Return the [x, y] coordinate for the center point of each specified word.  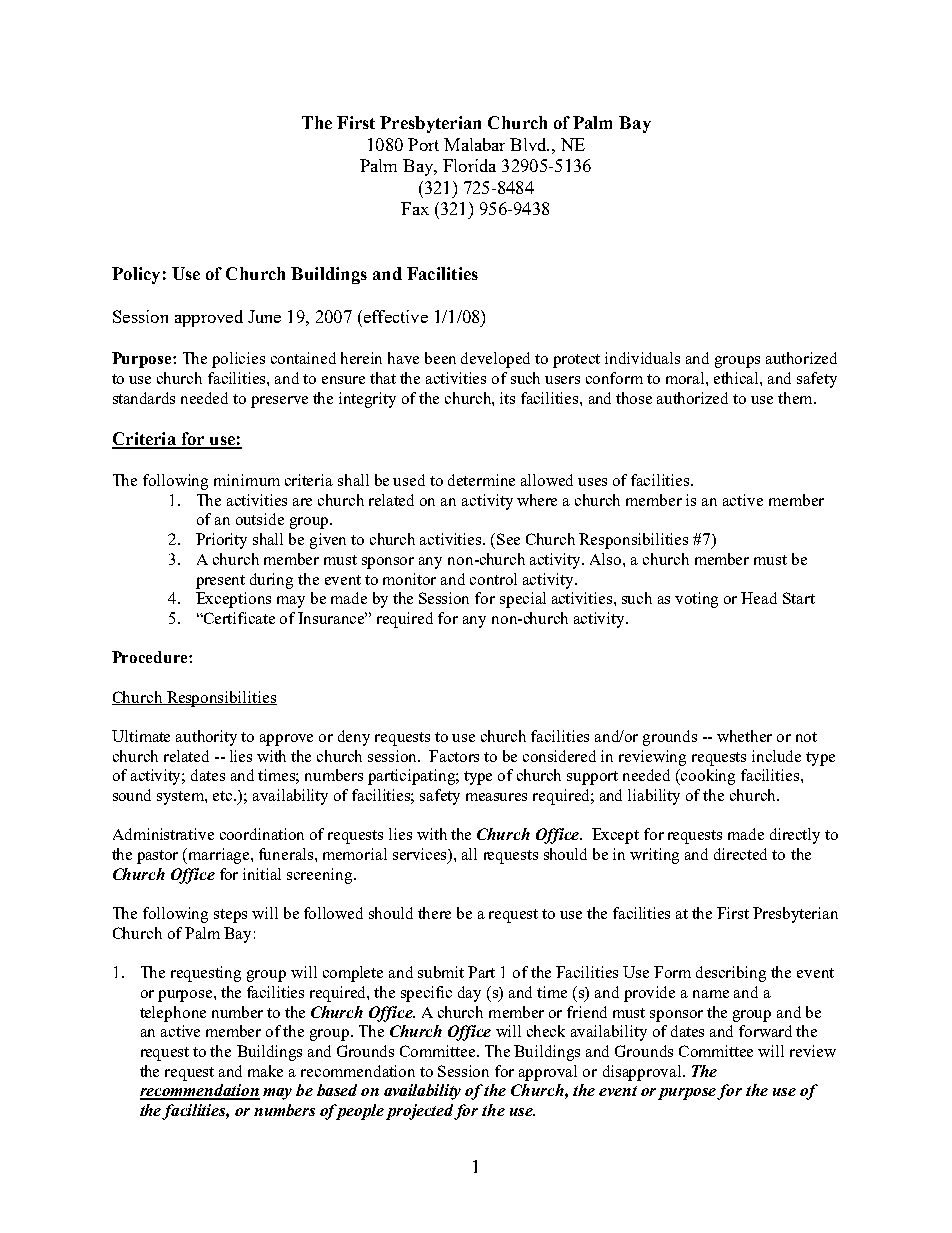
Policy [136, 275]
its [507, 398]
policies [238, 360]
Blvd [529, 144]
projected [420, 1112]
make [265, 1071]
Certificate [238, 618]
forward [765, 1031]
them [796, 398]
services [421, 855]
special [523, 600]
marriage [220, 856]
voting [696, 600]
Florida [469, 165]
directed [740, 854]
